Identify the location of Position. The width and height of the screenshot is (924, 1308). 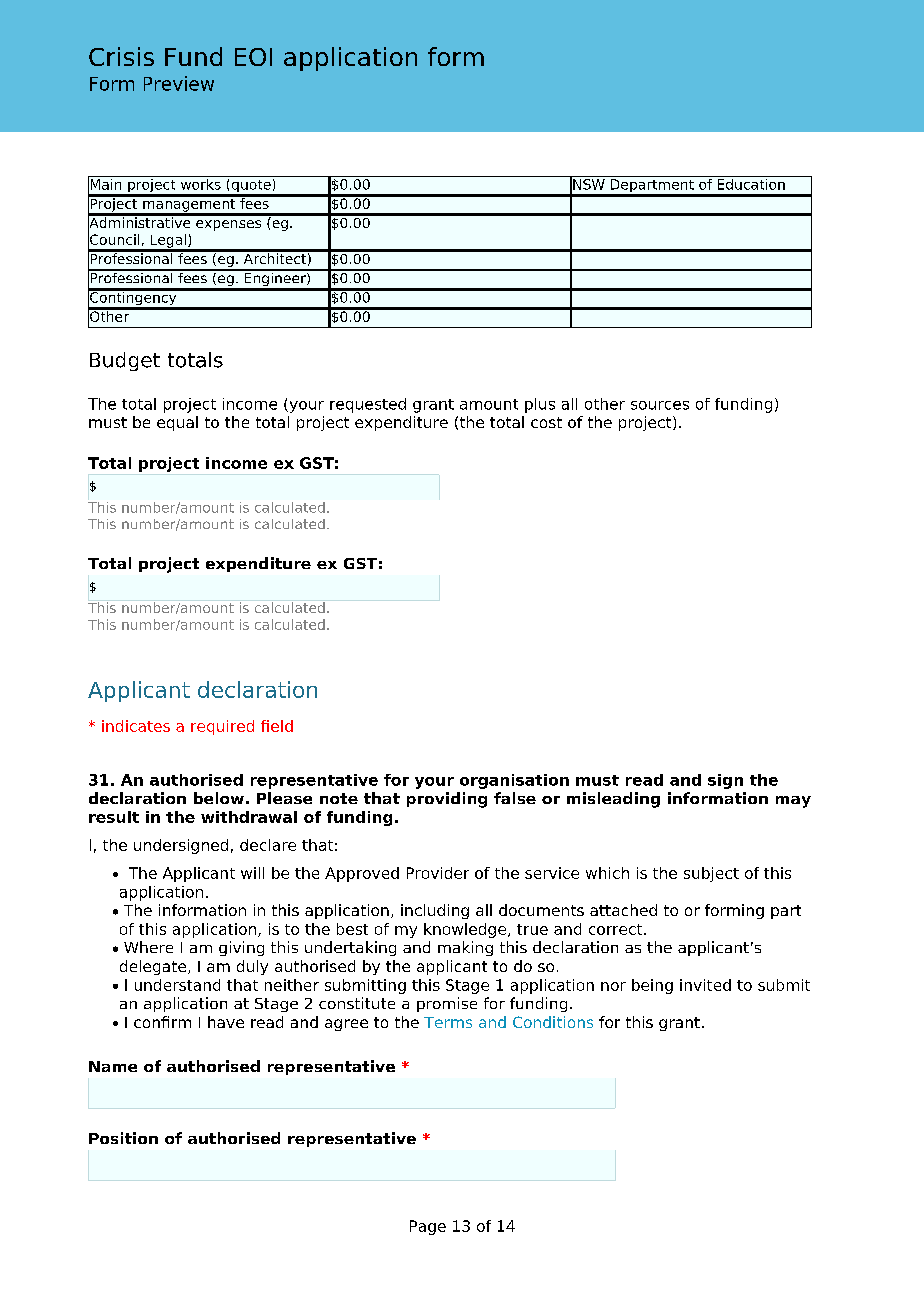
(123, 1138).
